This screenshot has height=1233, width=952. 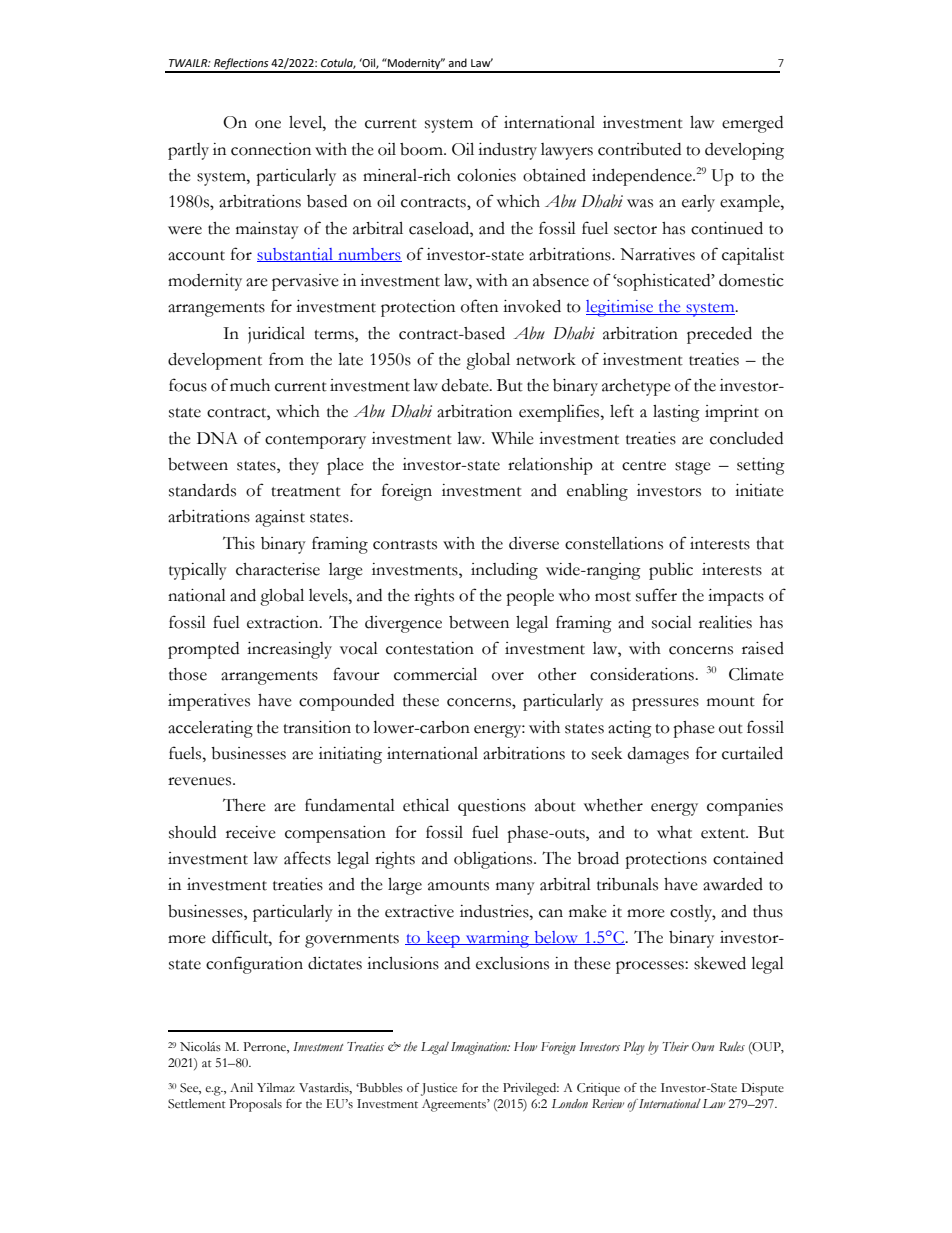 I want to click on Own, so click(x=703, y=1046).
